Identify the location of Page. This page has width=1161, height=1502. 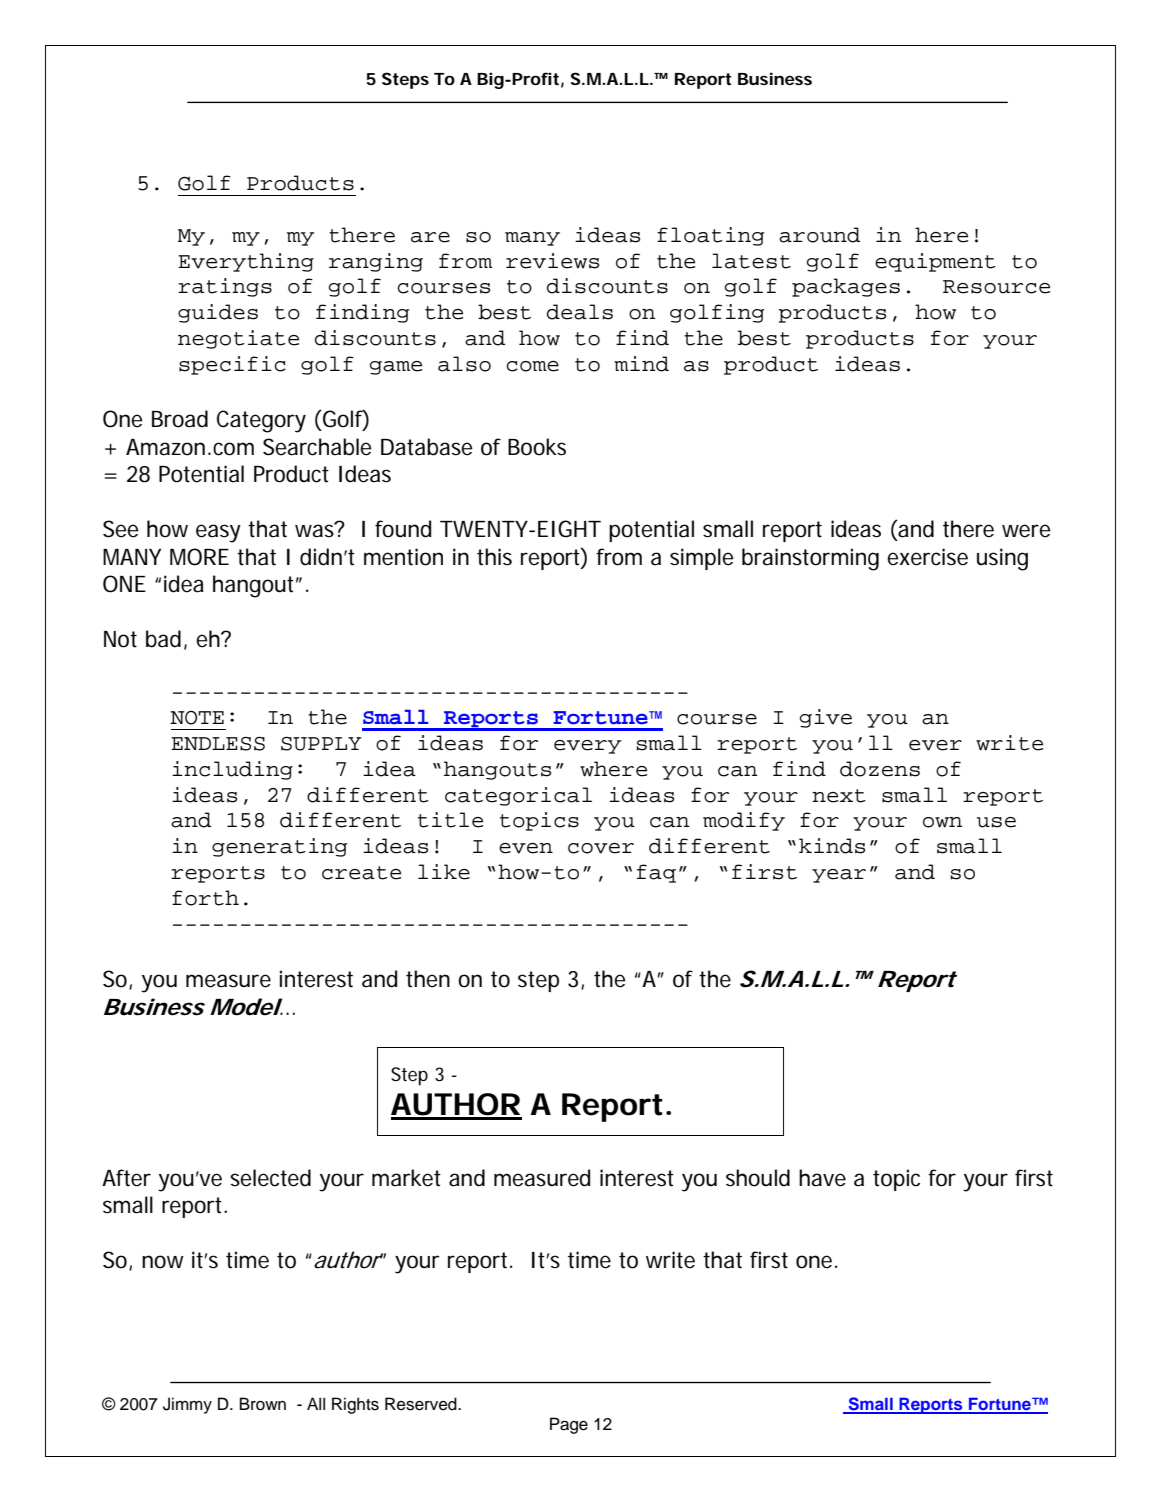
(569, 1425).
